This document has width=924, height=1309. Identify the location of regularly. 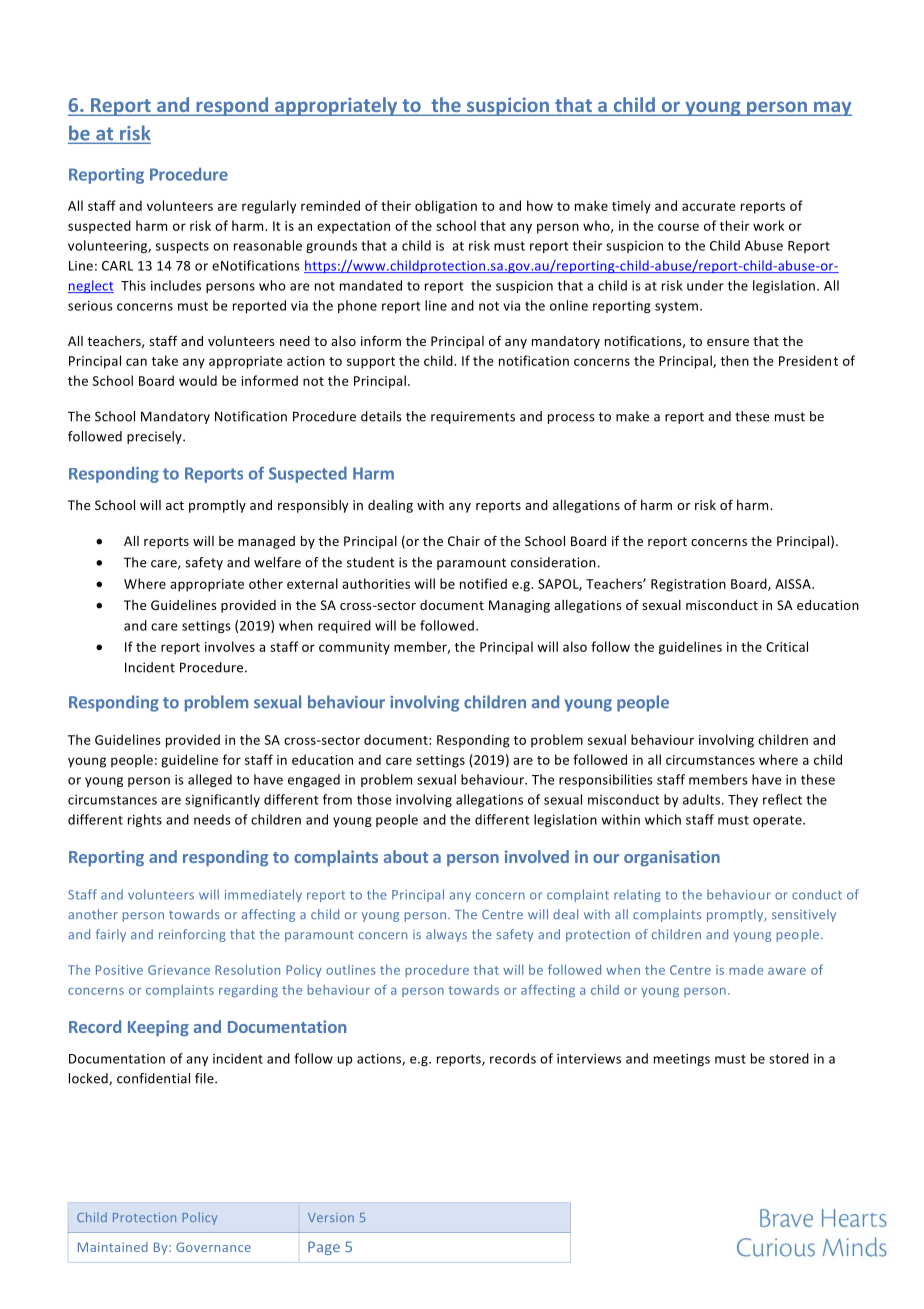
(269, 207).
